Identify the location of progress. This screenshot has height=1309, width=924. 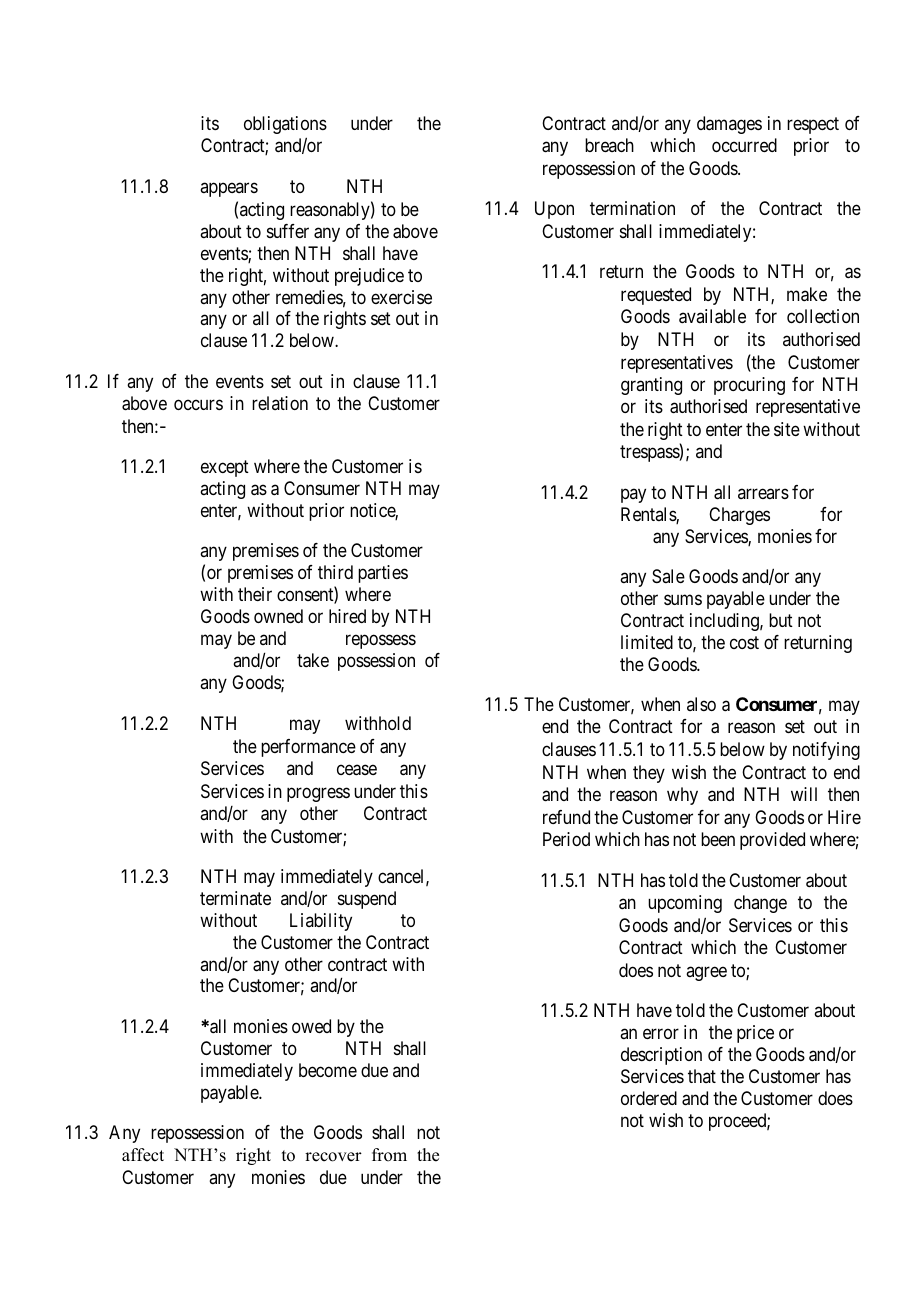
(318, 794).
